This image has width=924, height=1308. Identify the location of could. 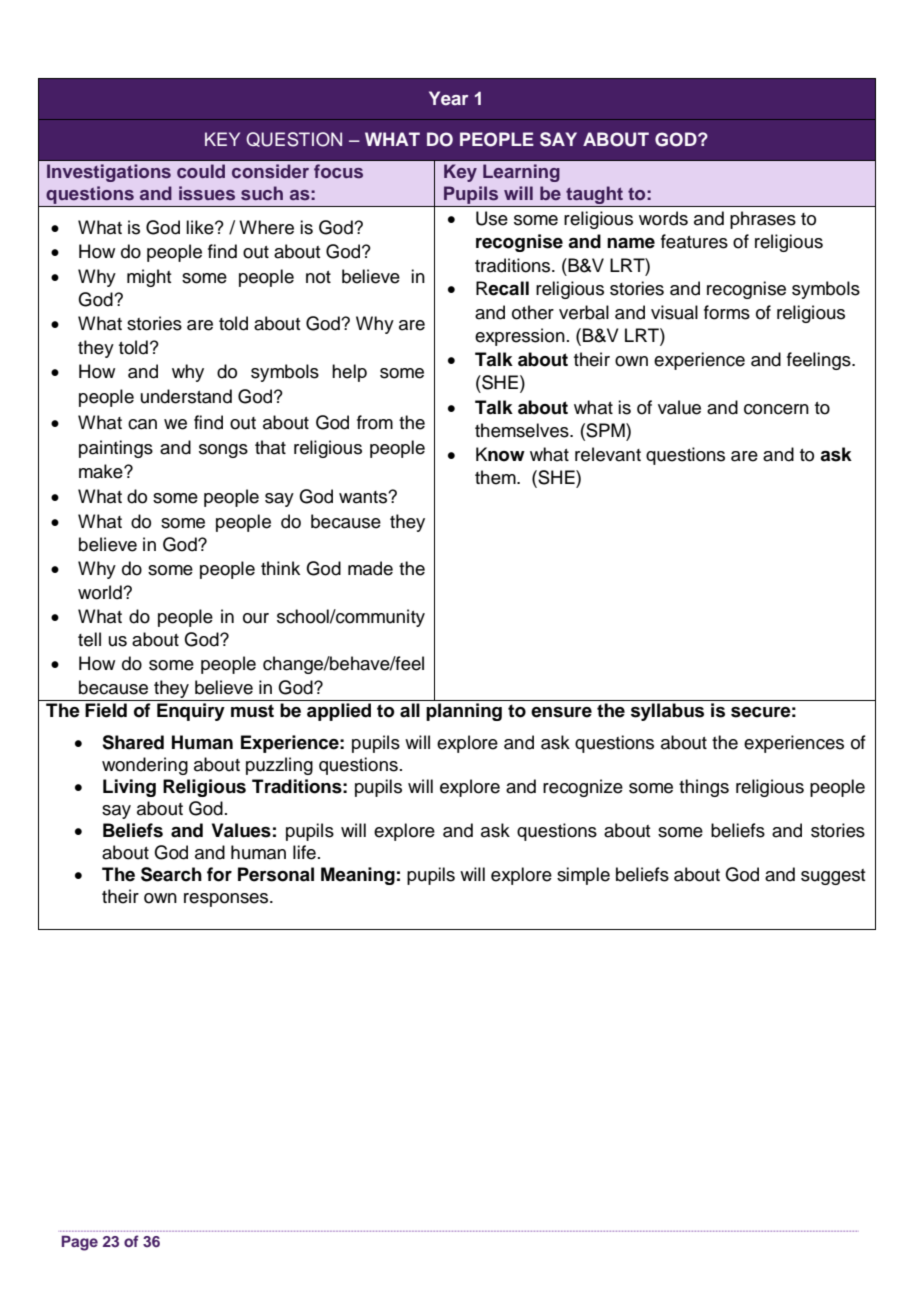
(201, 171).
